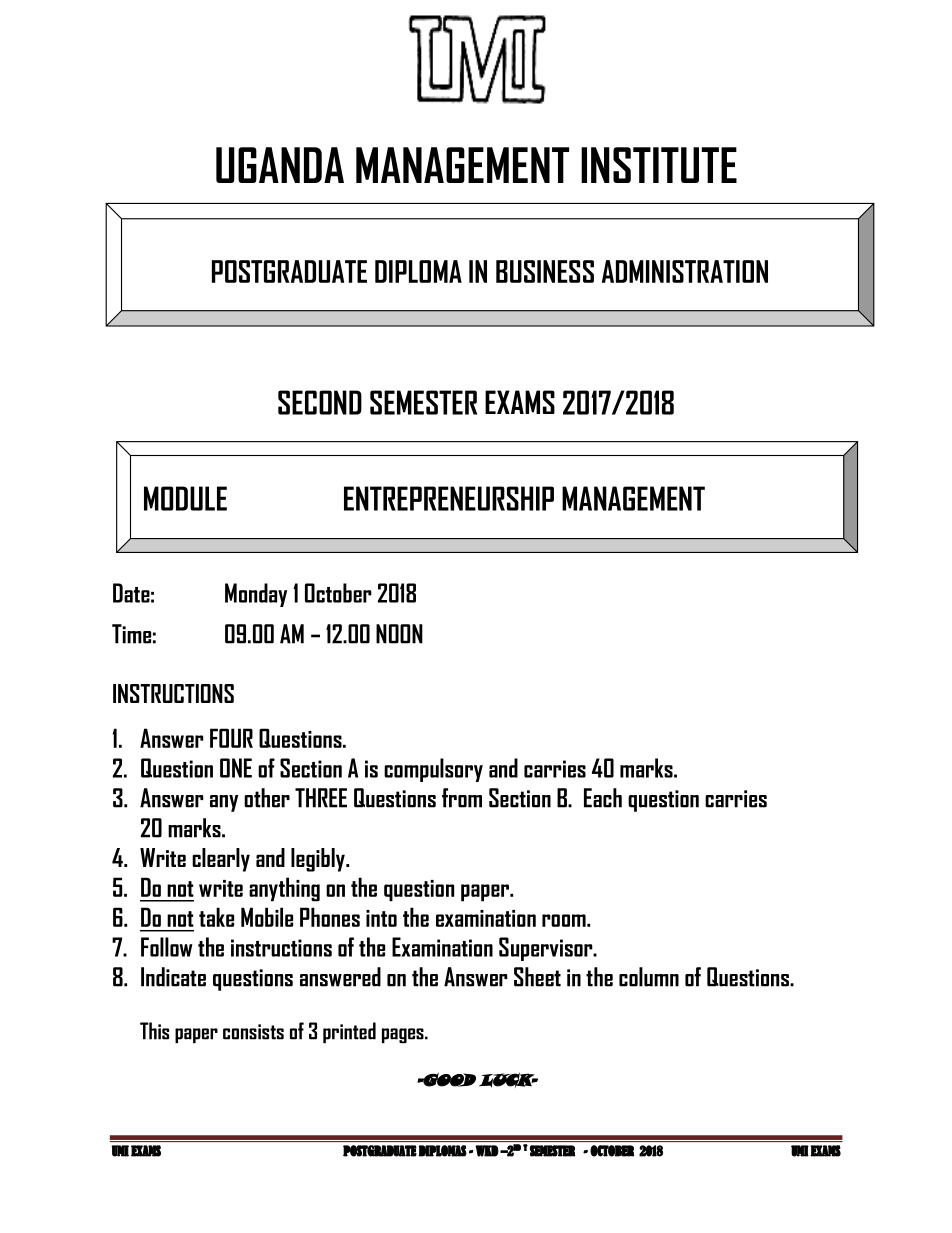 The height and width of the screenshot is (1233, 952). Describe the element at coordinates (253, 1032) in the screenshot. I see `consists` at that location.
